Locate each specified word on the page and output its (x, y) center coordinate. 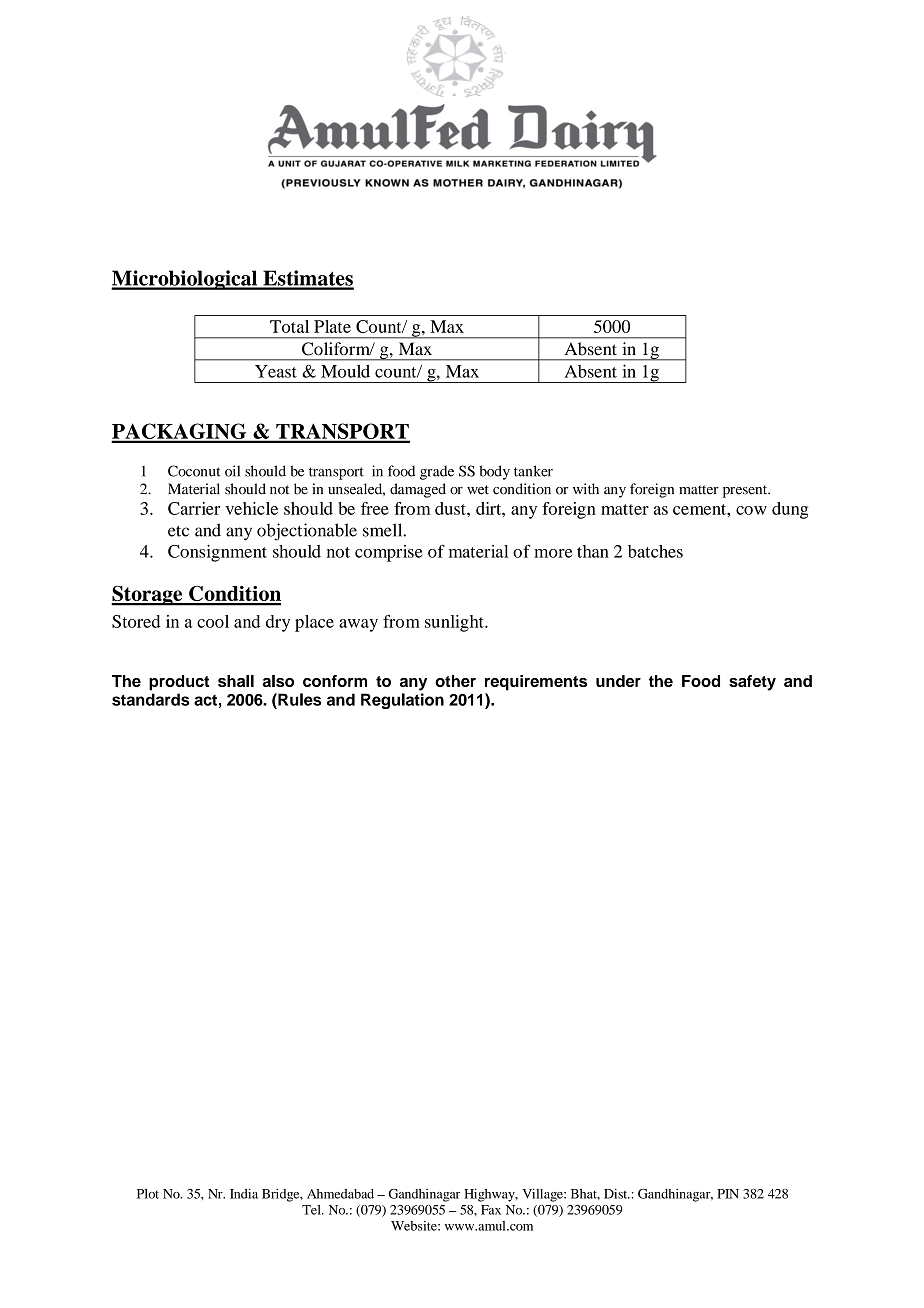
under (618, 681)
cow (751, 510)
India (244, 1193)
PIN (728, 1194)
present (746, 491)
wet (478, 490)
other (455, 681)
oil (232, 471)
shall (236, 681)
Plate (332, 326)
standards (151, 699)
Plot (148, 1194)
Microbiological (185, 280)
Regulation (402, 701)
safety (752, 683)
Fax (491, 1210)
